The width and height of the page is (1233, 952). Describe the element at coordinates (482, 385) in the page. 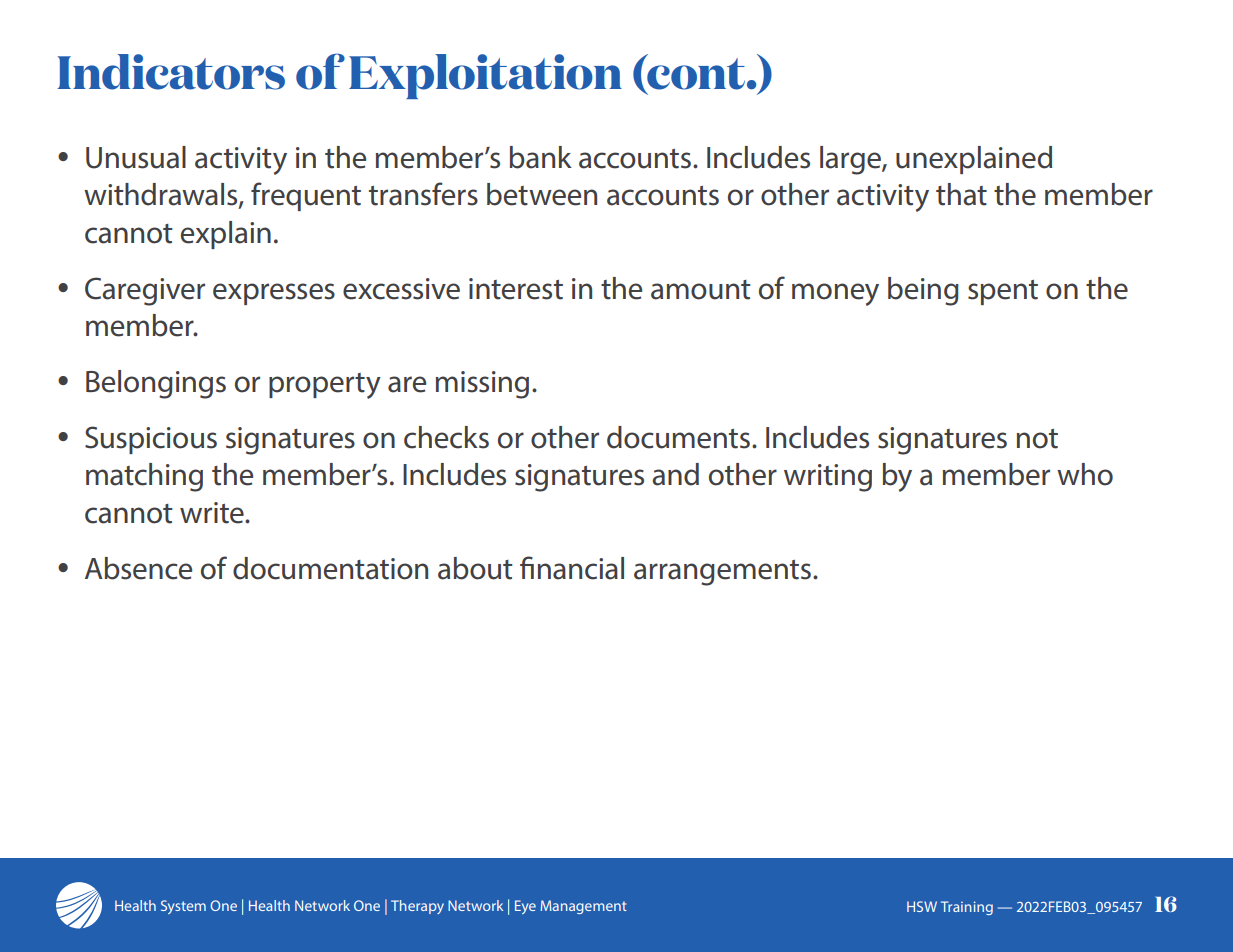

I see `missing` at that location.
